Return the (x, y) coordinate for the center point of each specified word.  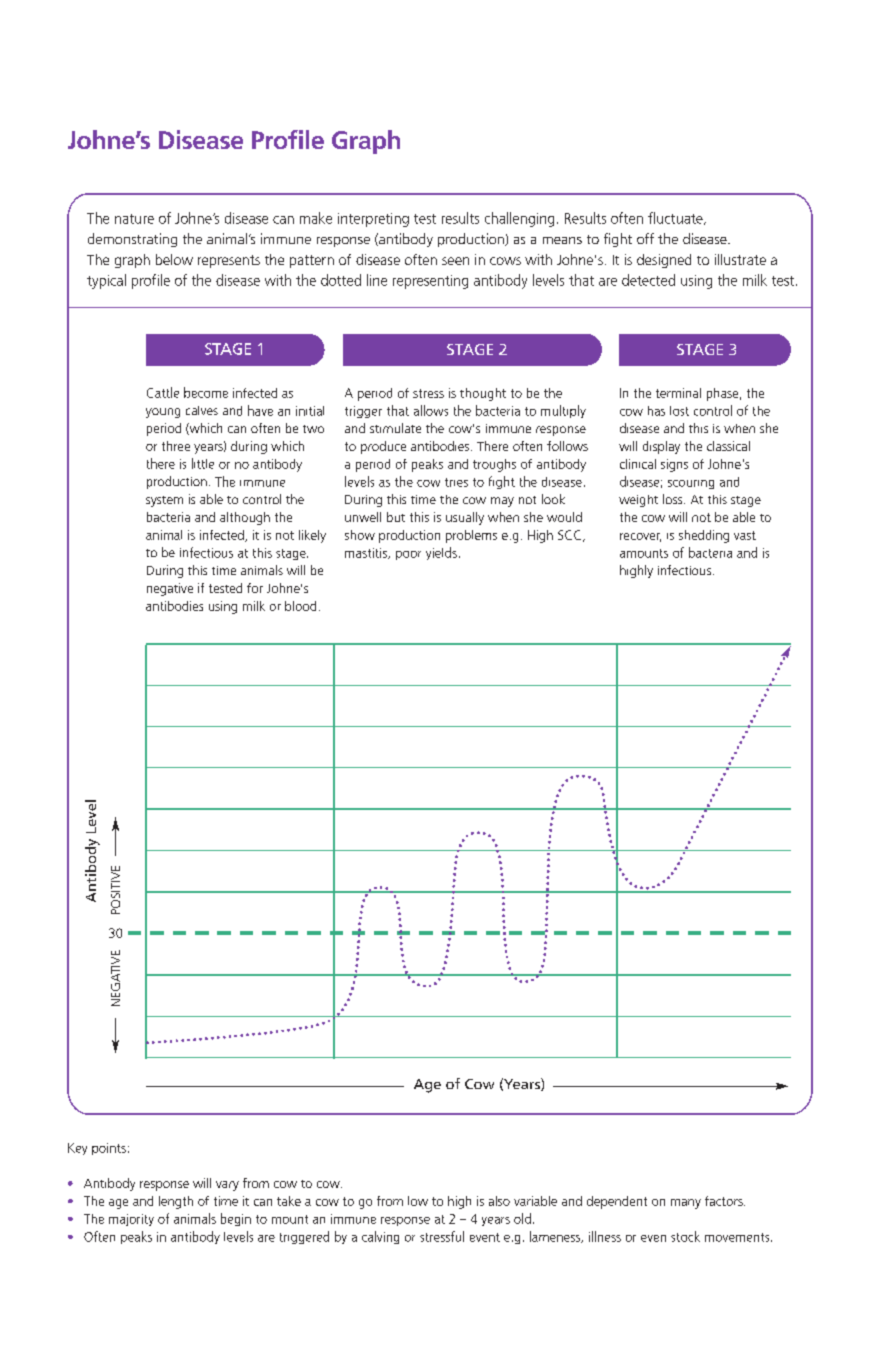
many (686, 1204)
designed (664, 261)
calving (380, 1237)
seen (455, 261)
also (499, 1201)
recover (640, 537)
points (109, 1149)
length (176, 1202)
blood (300, 606)
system (164, 501)
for (255, 588)
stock (685, 1236)
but (396, 517)
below (174, 259)
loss (674, 499)
